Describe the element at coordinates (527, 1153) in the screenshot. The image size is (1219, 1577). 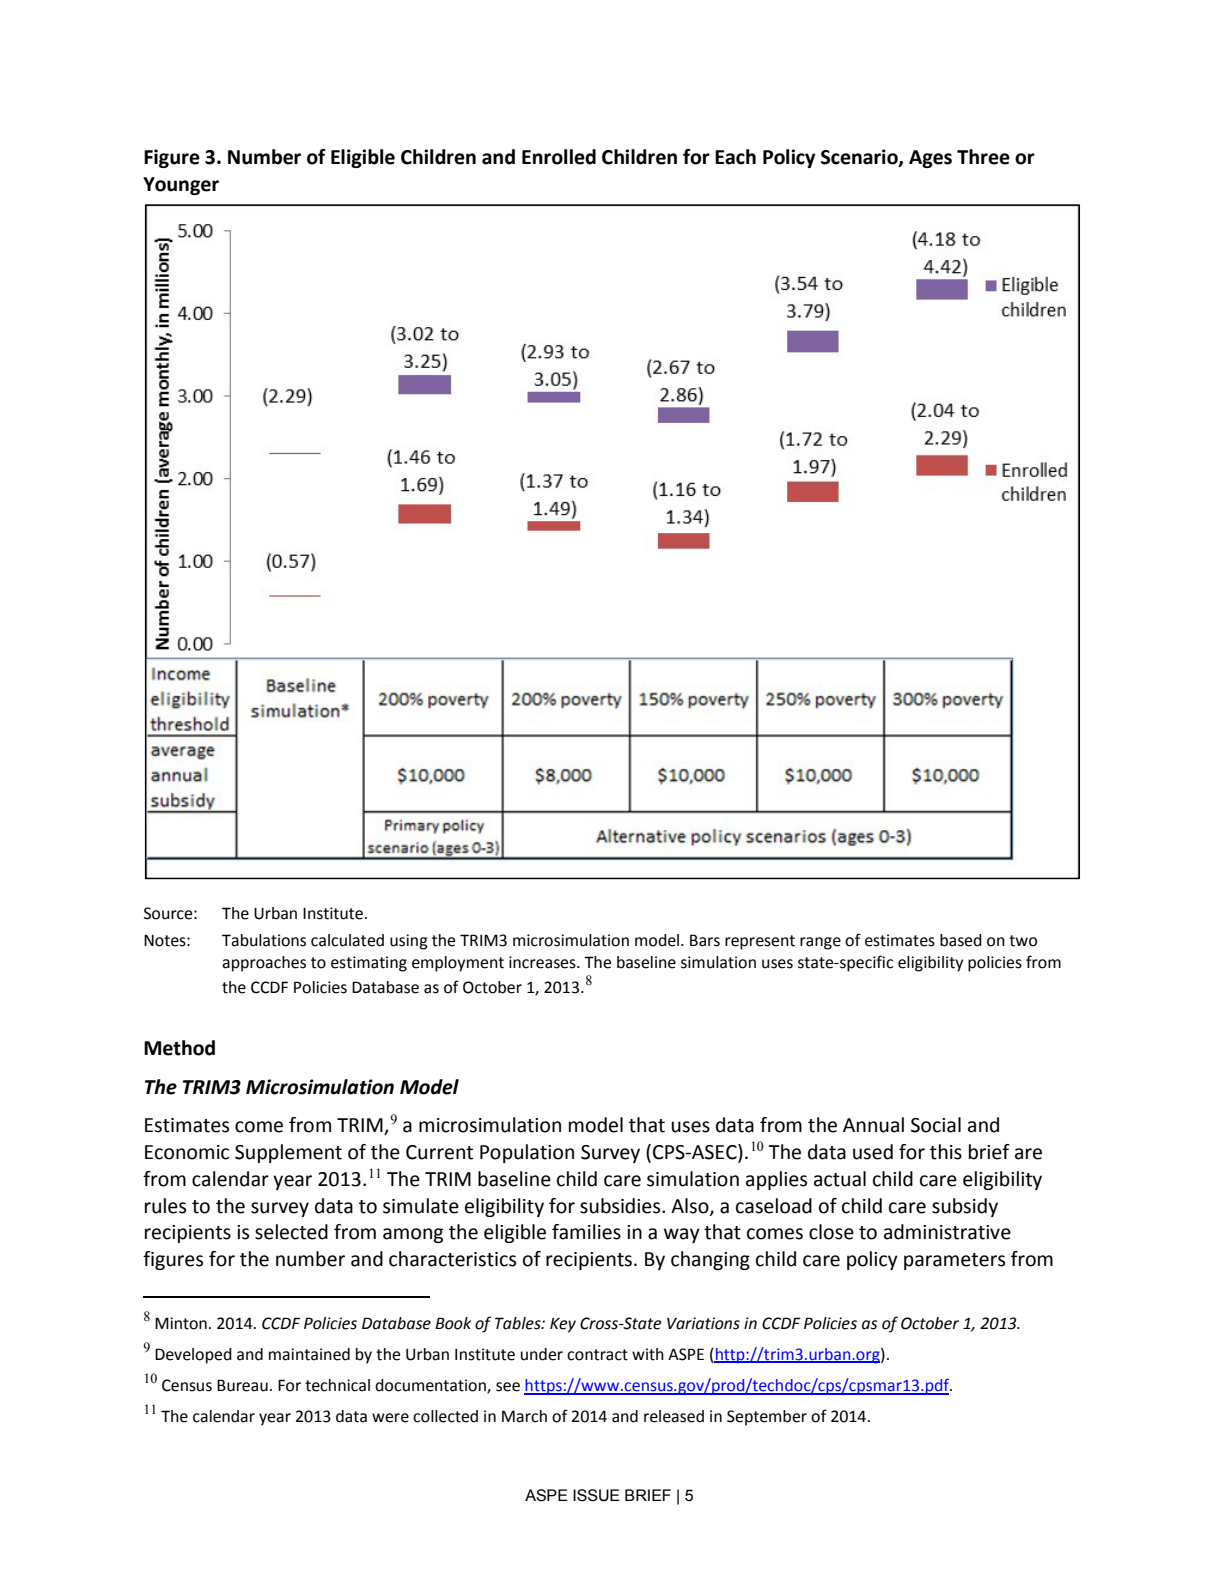
I see `Population` at that location.
